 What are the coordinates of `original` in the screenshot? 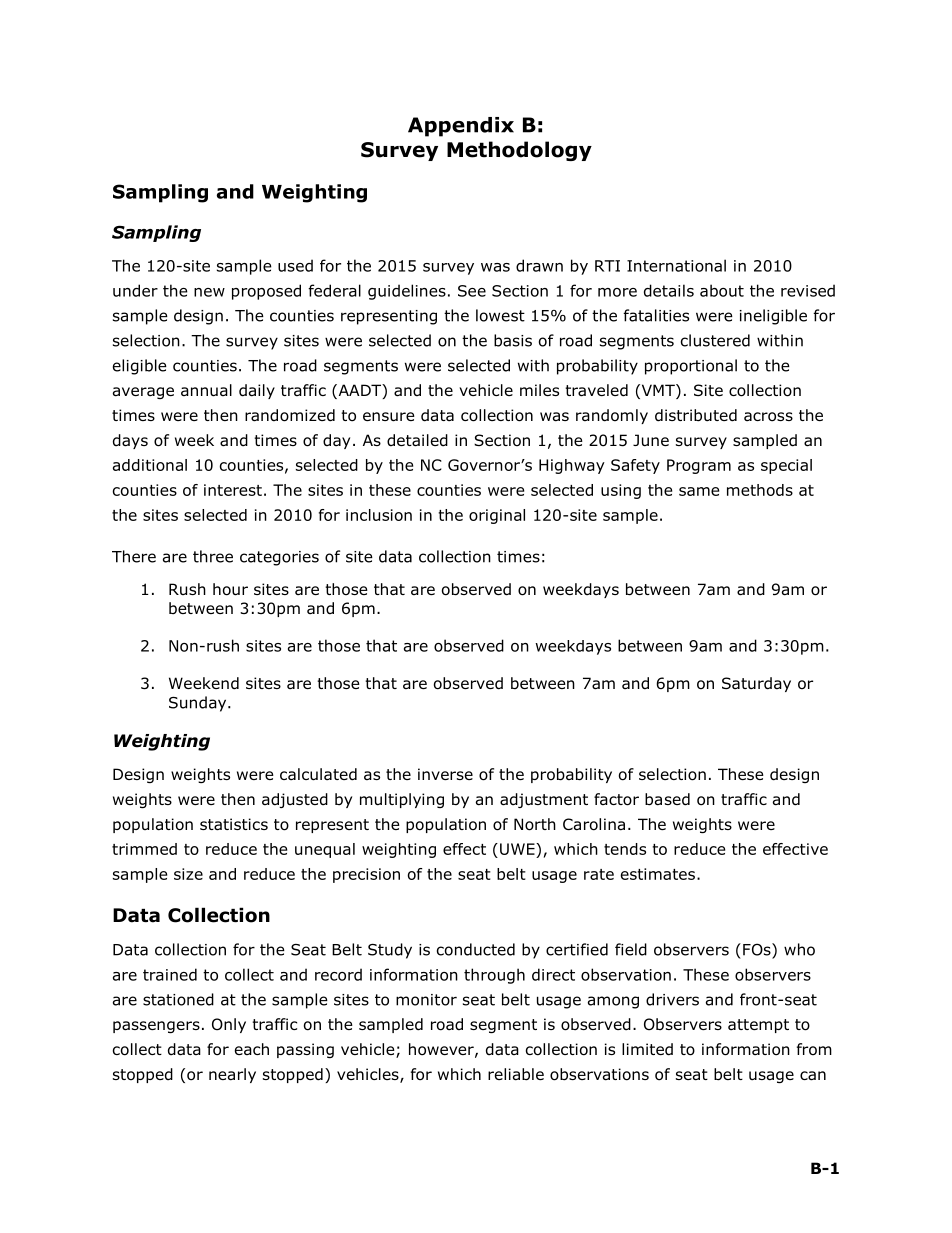 It's located at (497, 516).
